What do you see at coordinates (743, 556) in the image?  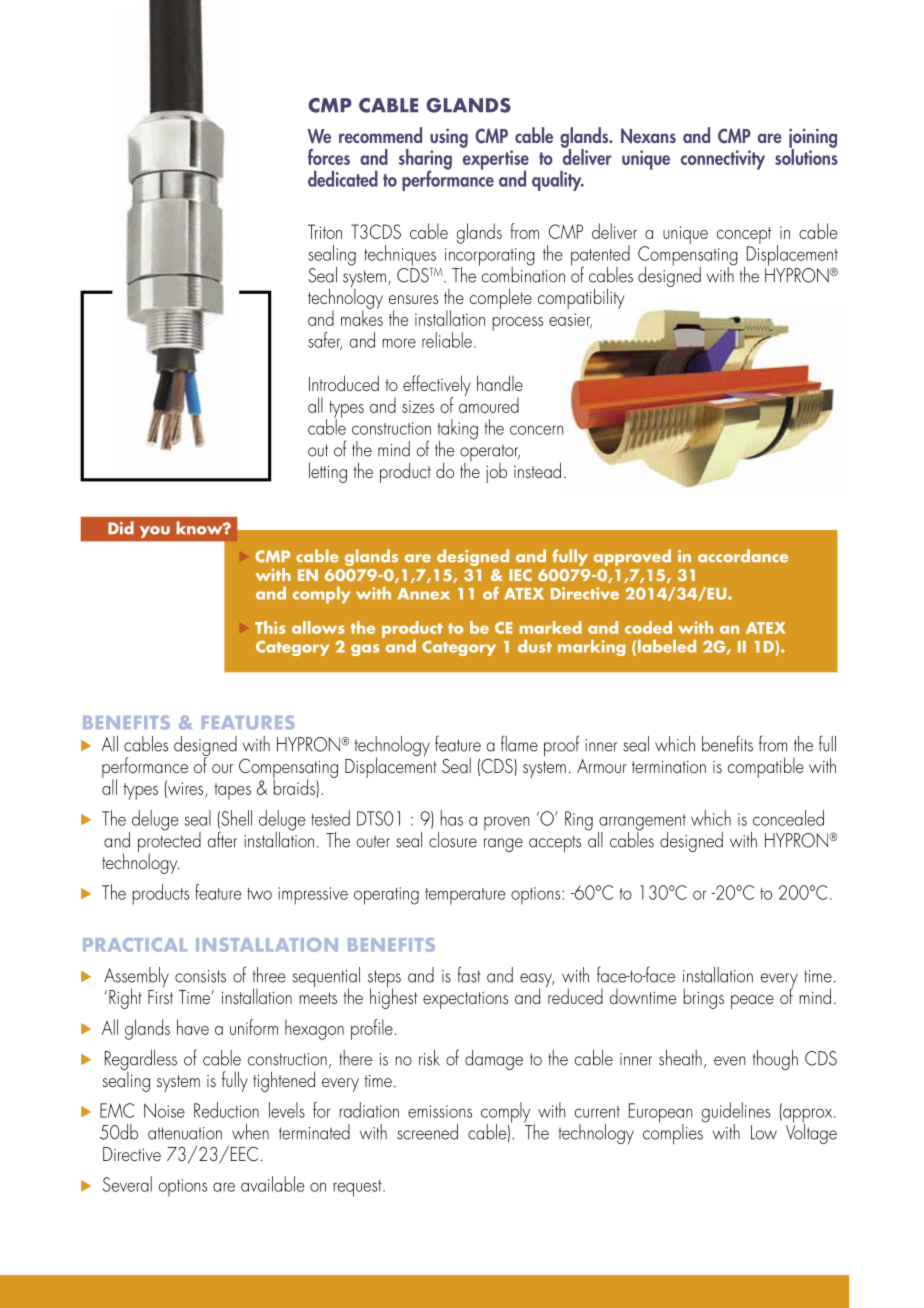 I see `accordance` at bounding box center [743, 556].
